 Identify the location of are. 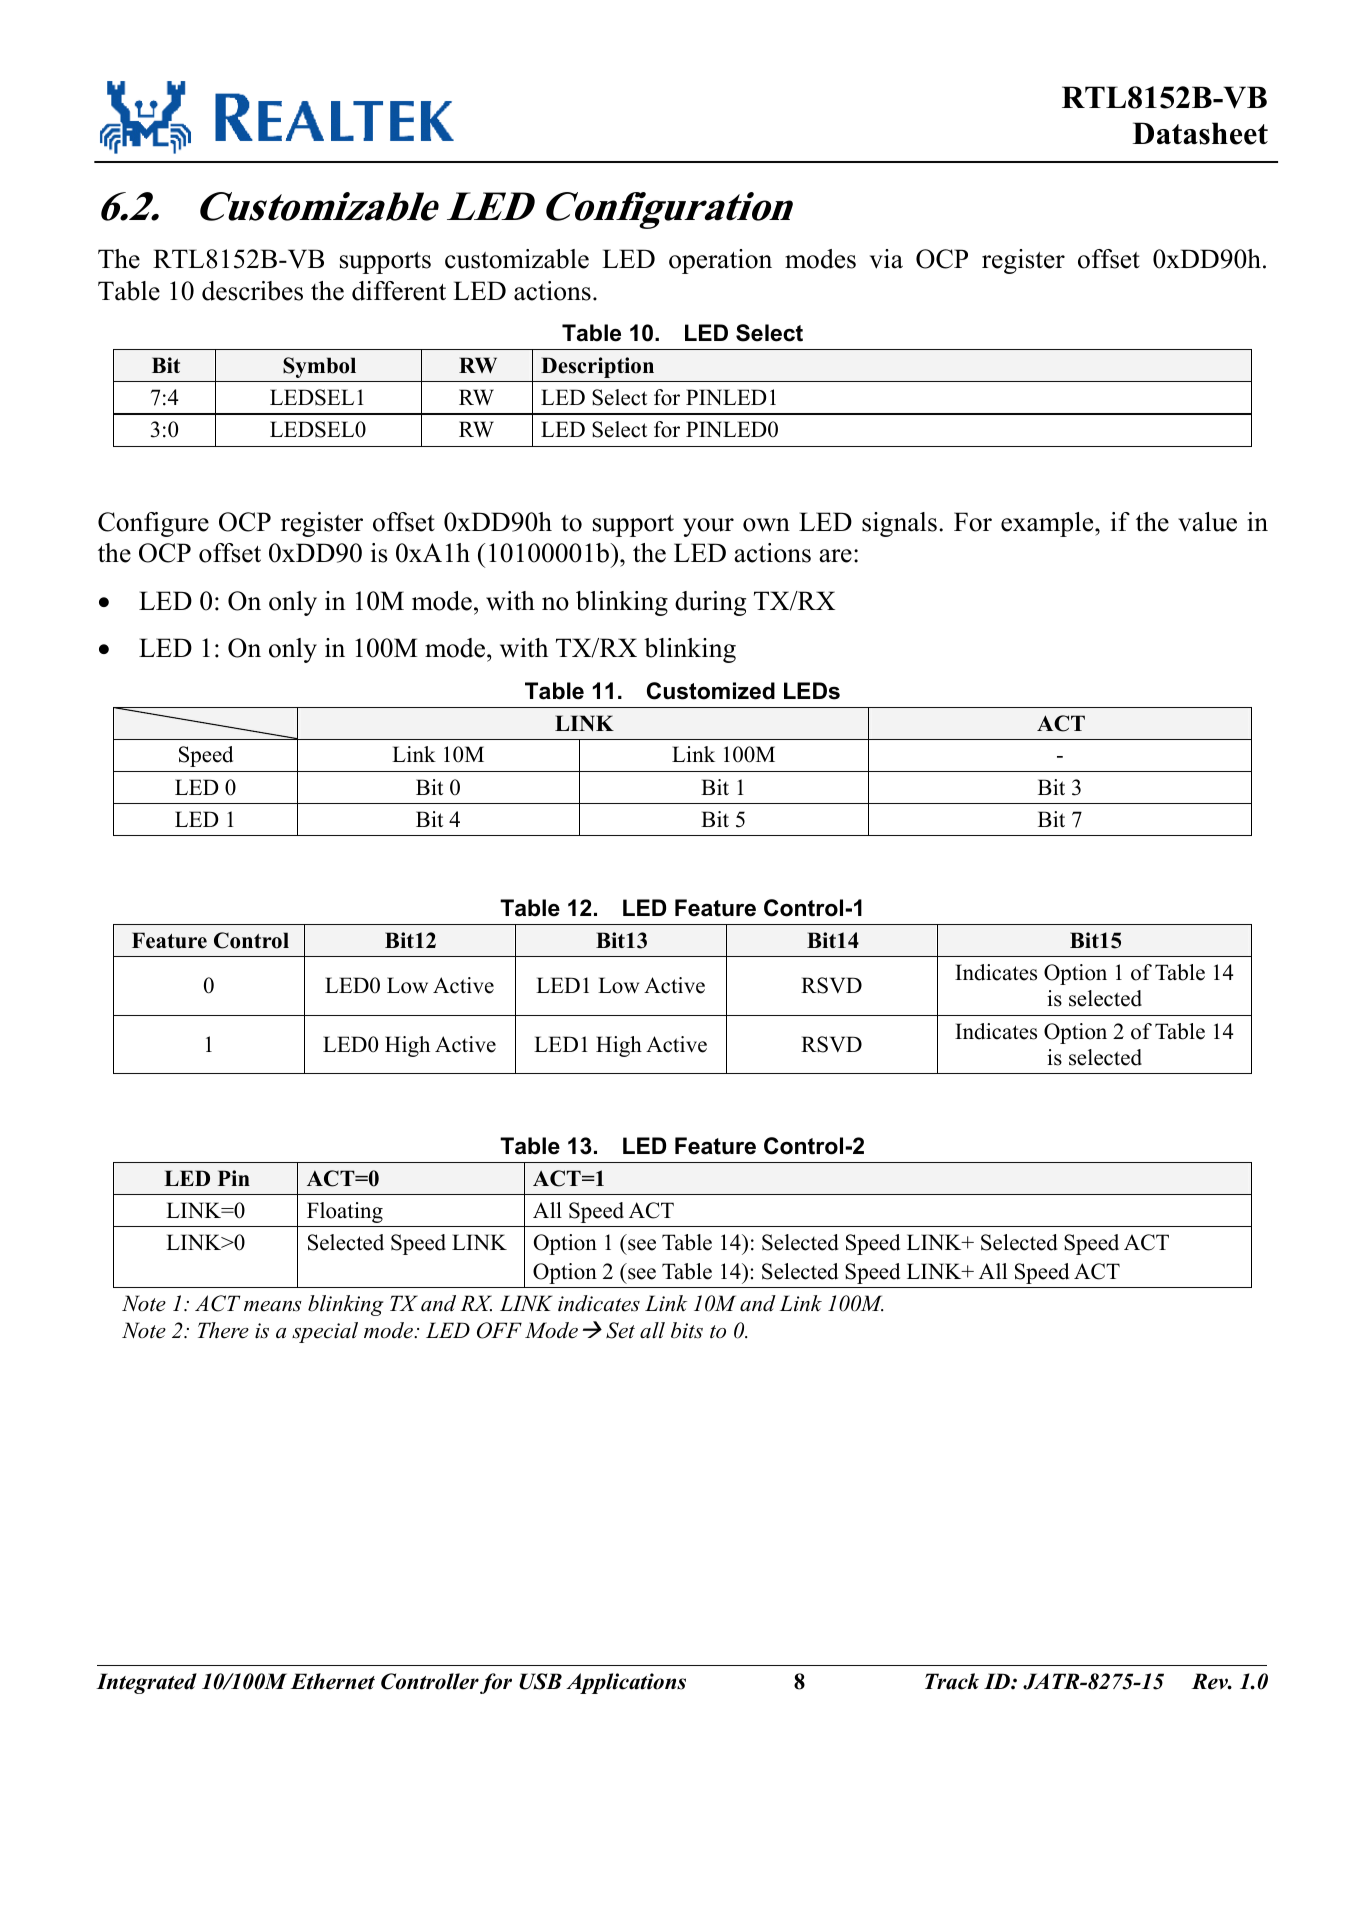
(835, 556).
